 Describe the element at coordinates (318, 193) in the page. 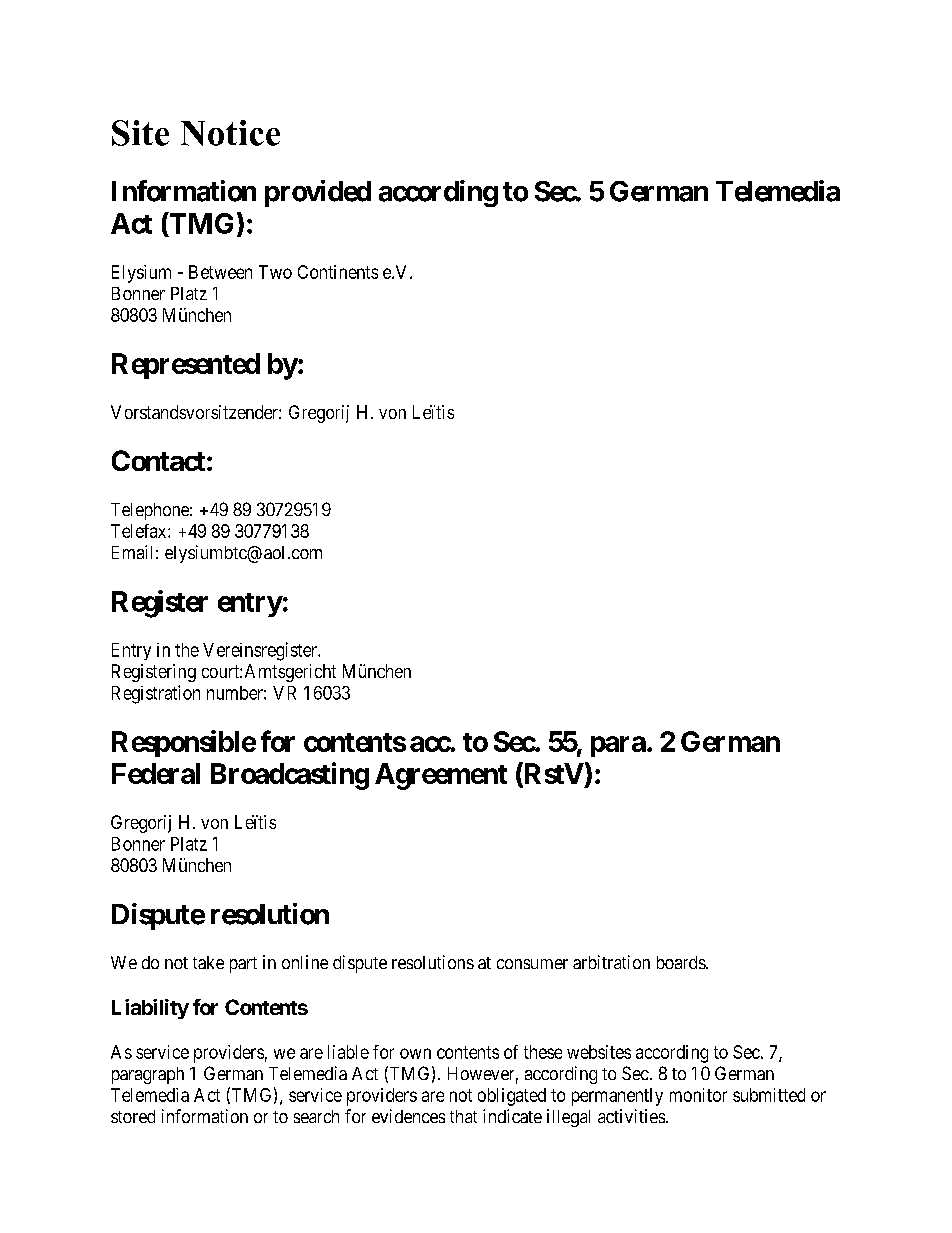

I see `provided` at that location.
